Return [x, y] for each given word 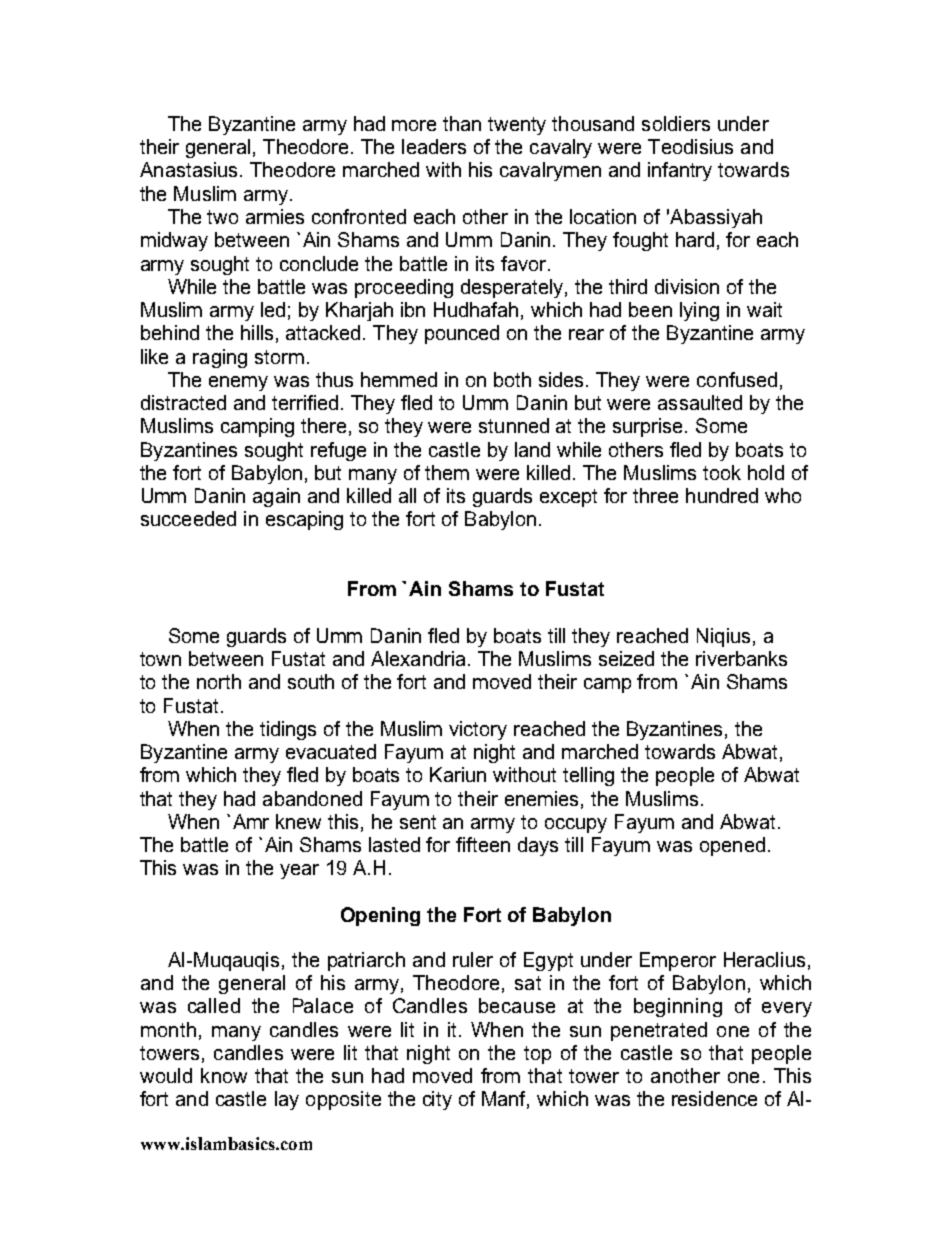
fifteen [483, 844]
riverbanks [741, 658]
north [219, 681]
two [222, 217]
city [437, 1100]
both [512, 379]
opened [732, 846]
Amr [251, 821]
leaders [434, 146]
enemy [238, 383]
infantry [680, 171]
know [224, 1075]
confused [737, 379]
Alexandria [418, 658]
